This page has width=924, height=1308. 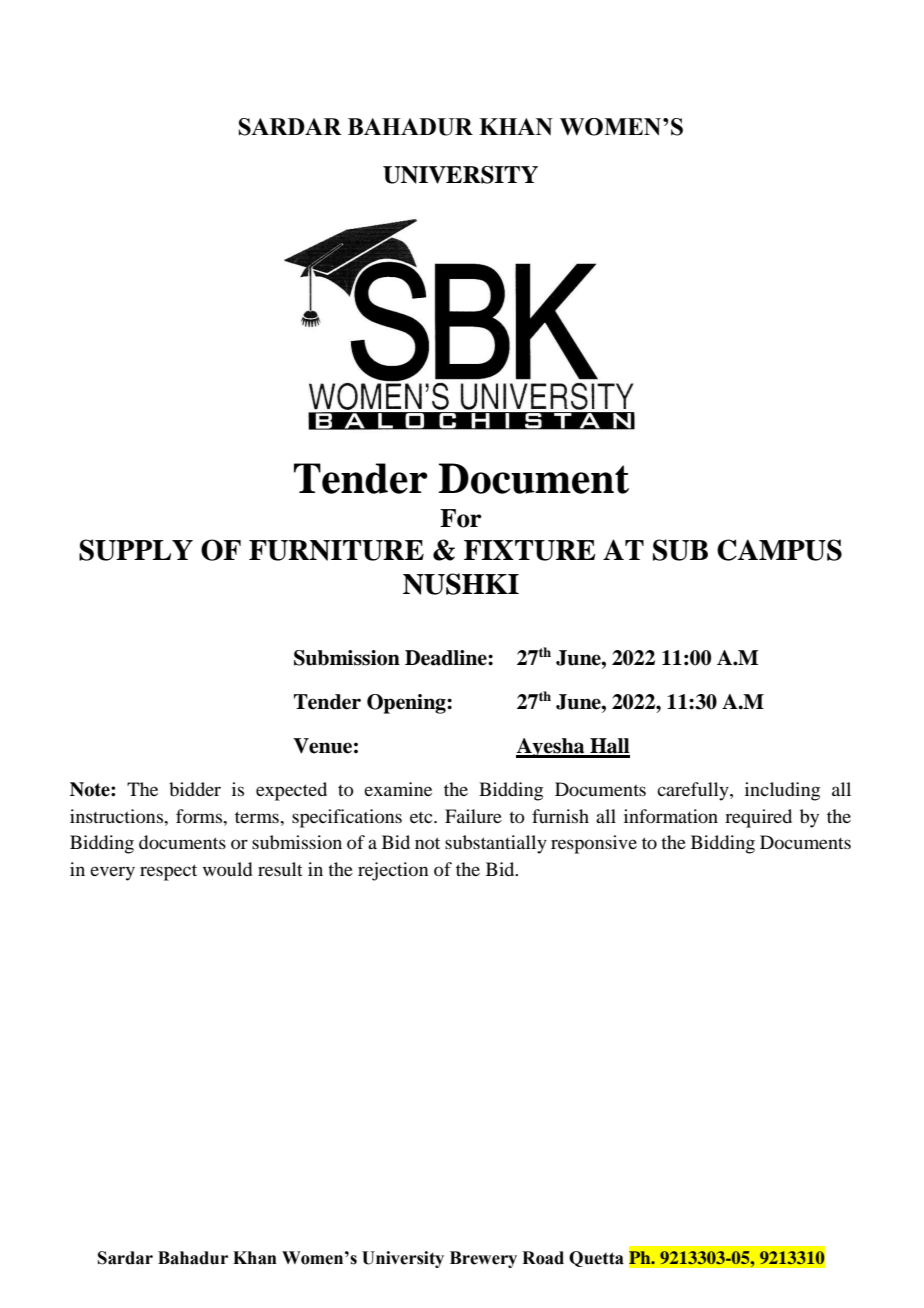 I want to click on result, so click(x=280, y=869).
